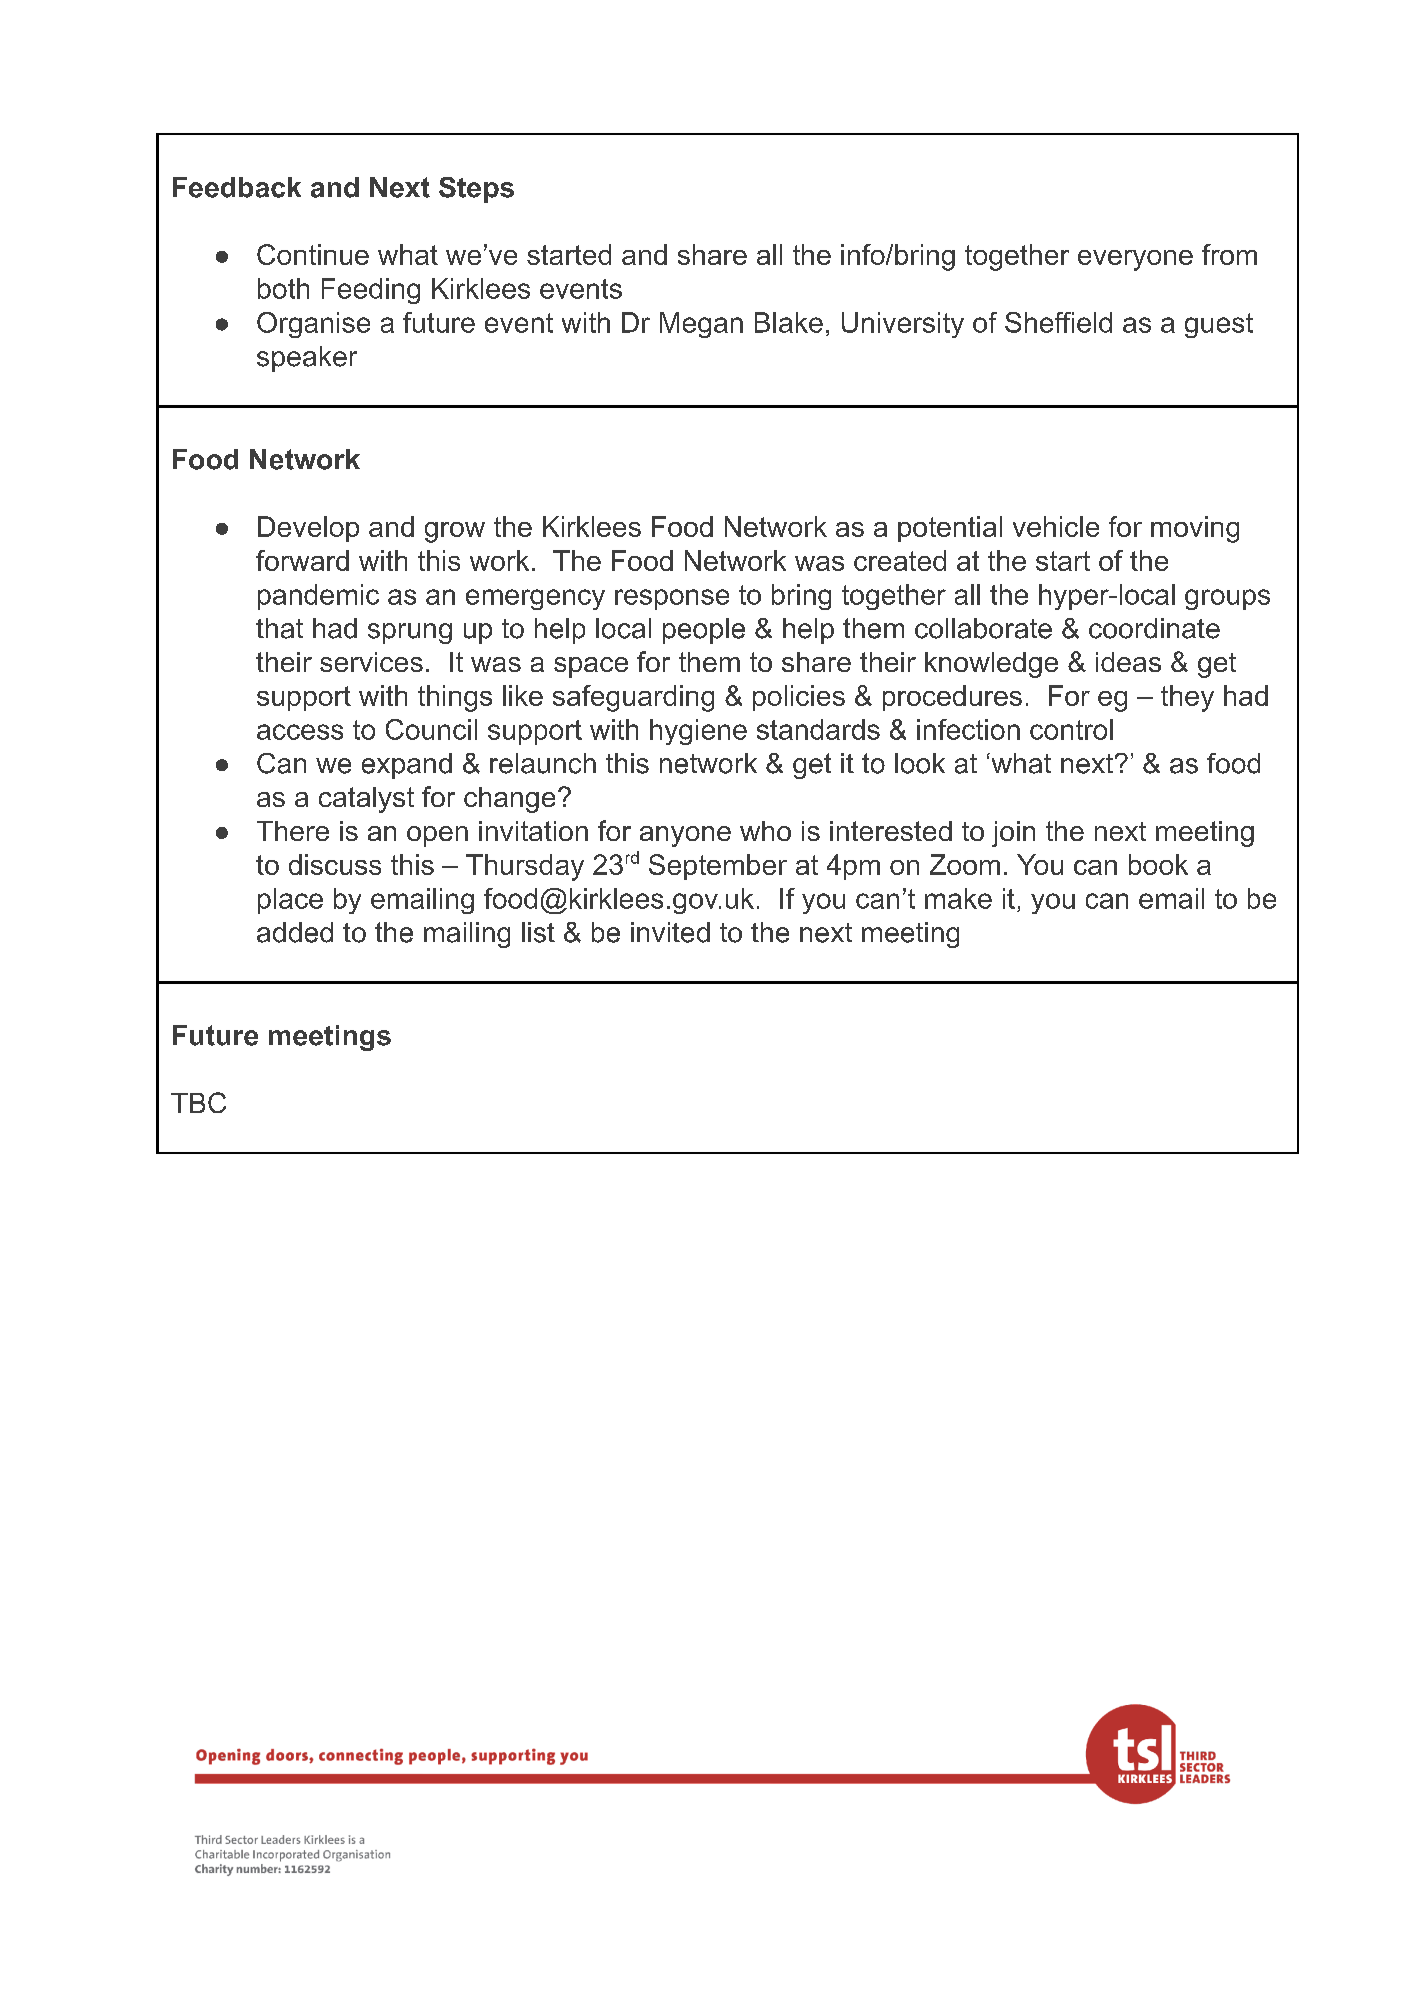 This screenshot has width=1413, height=1996. What do you see at coordinates (958, 898) in the screenshot?
I see `make` at bounding box center [958, 898].
